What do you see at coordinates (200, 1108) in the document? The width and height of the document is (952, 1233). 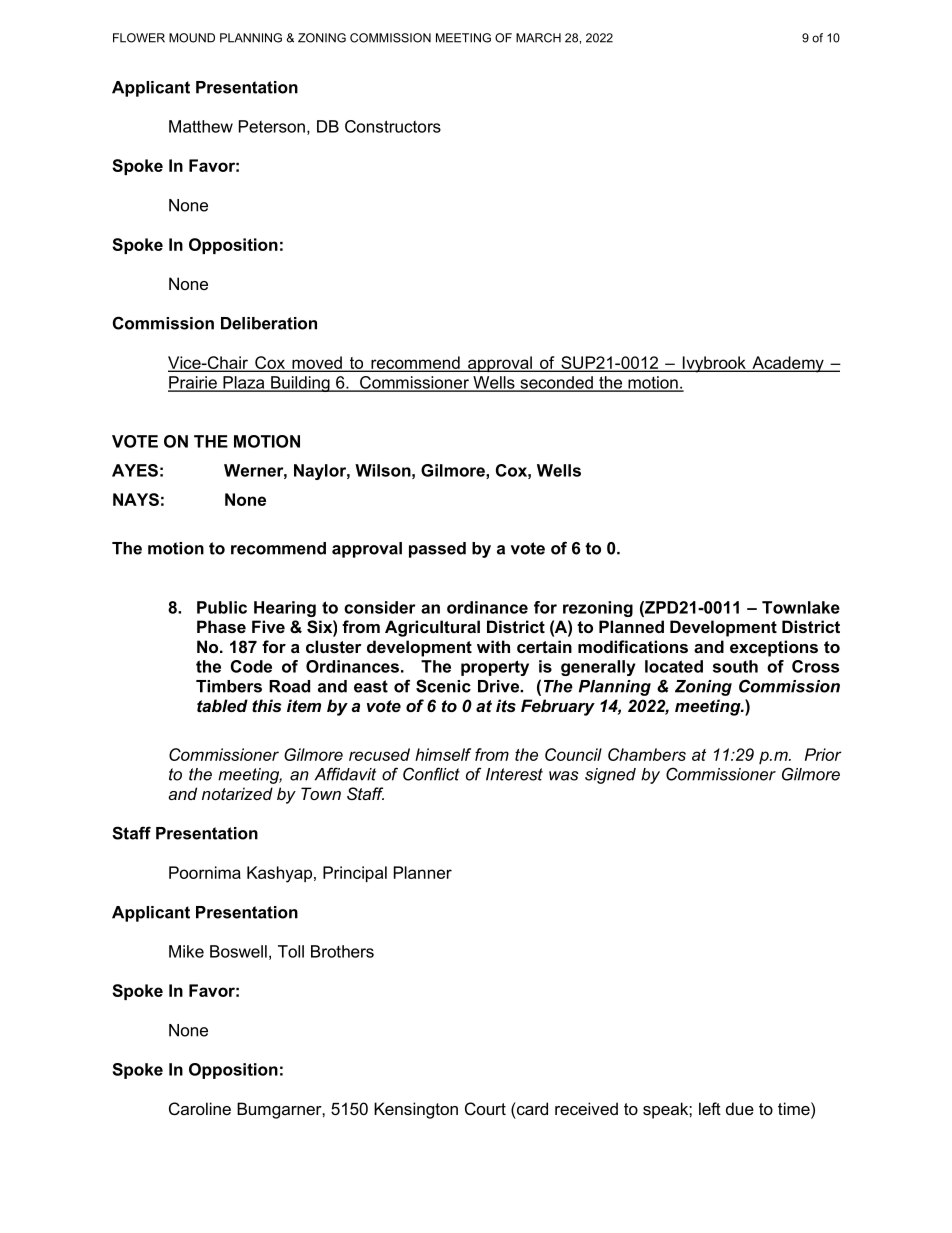 I see `Caroline` at bounding box center [200, 1108].
